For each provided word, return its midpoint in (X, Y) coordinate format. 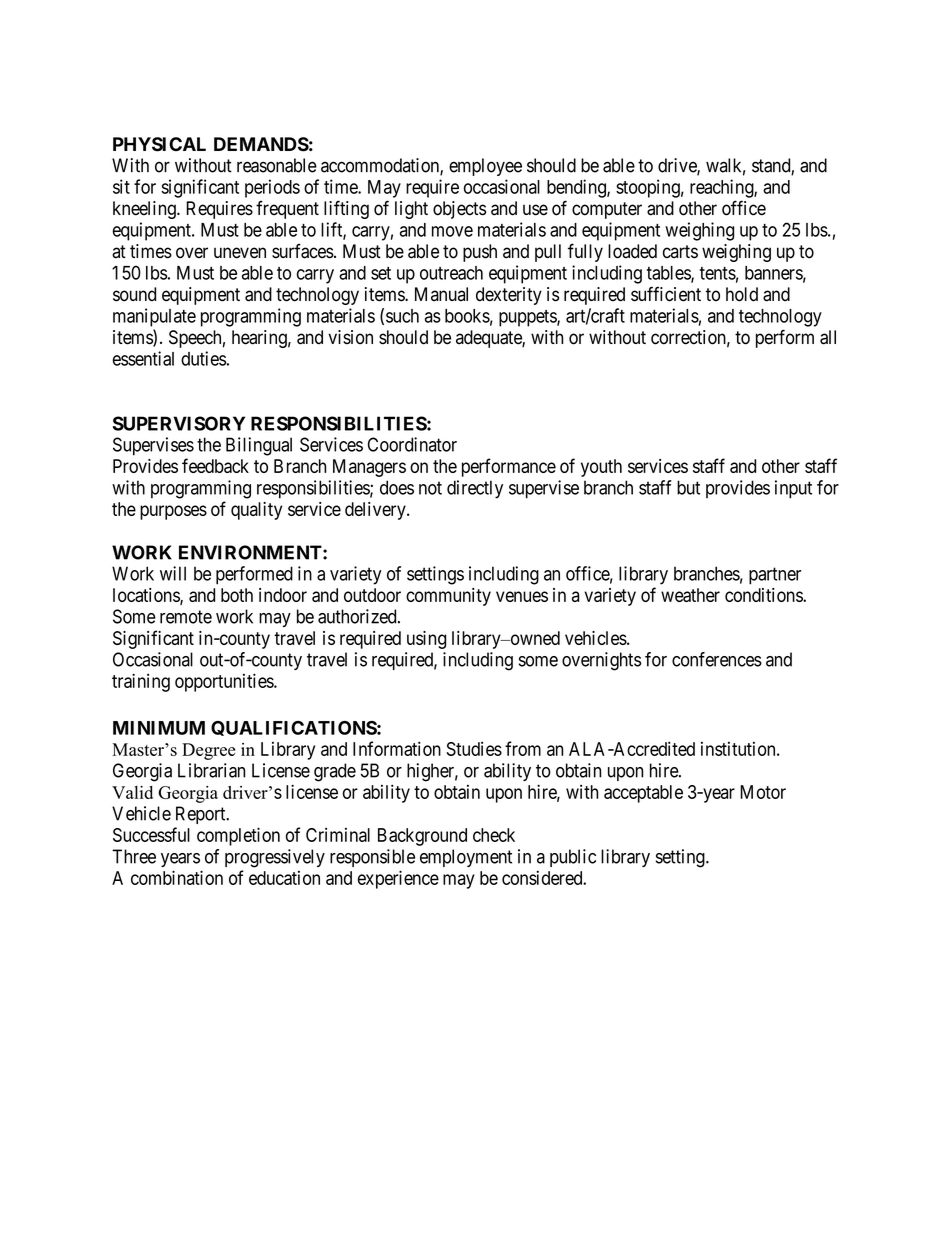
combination (177, 877)
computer (607, 210)
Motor (763, 792)
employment (466, 858)
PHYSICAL (159, 144)
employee (485, 167)
